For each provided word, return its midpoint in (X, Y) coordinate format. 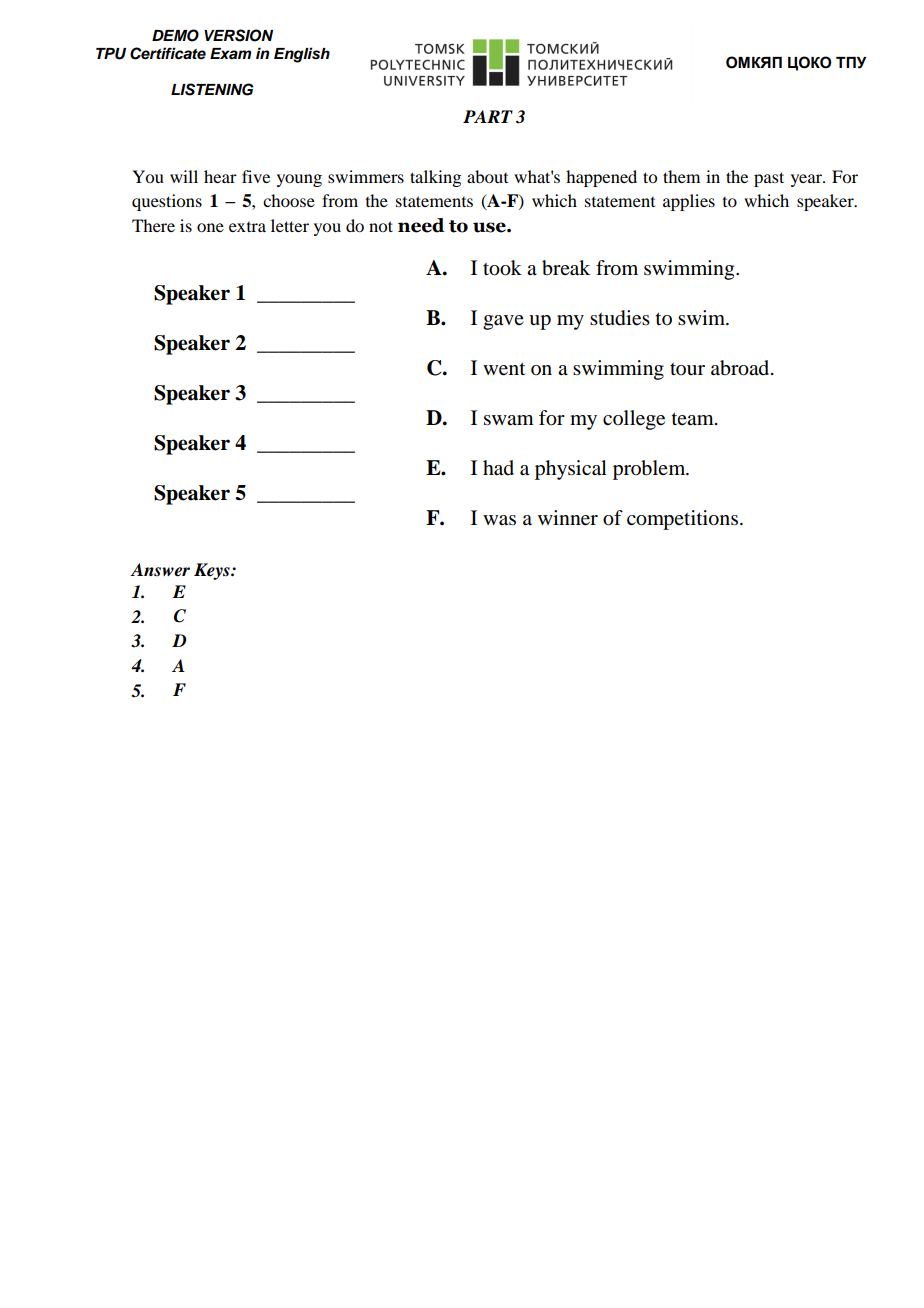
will (184, 176)
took (502, 268)
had (498, 468)
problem (650, 470)
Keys (213, 571)
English (302, 55)
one (210, 227)
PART (488, 116)
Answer (160, 570)
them (681, 176)
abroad (741, 368)
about (487, 176)
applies (689, 202)
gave (503, 322)
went (504, 369)
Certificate (168, 53)
